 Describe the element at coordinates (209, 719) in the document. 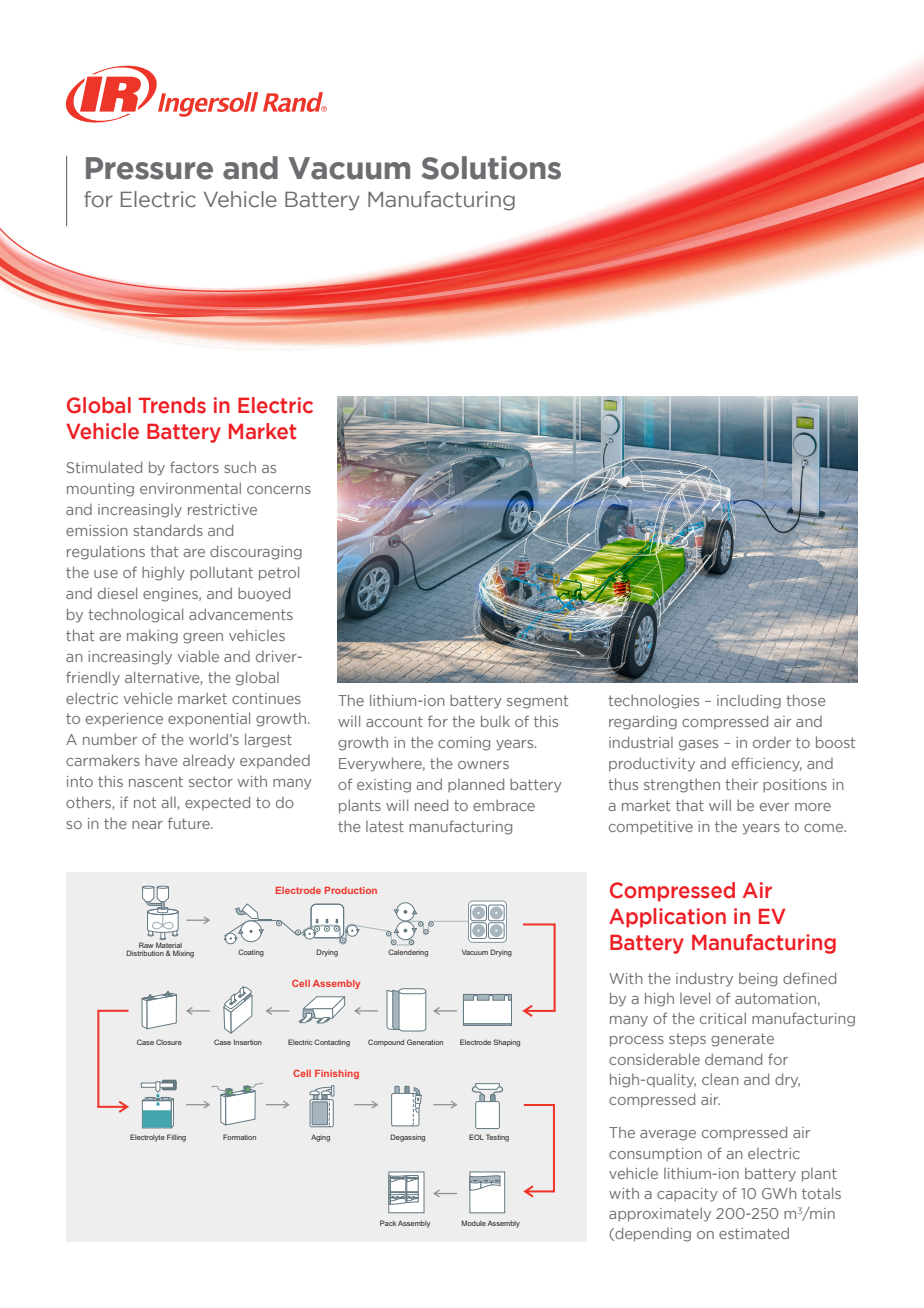

I see `exponential` at that location.
